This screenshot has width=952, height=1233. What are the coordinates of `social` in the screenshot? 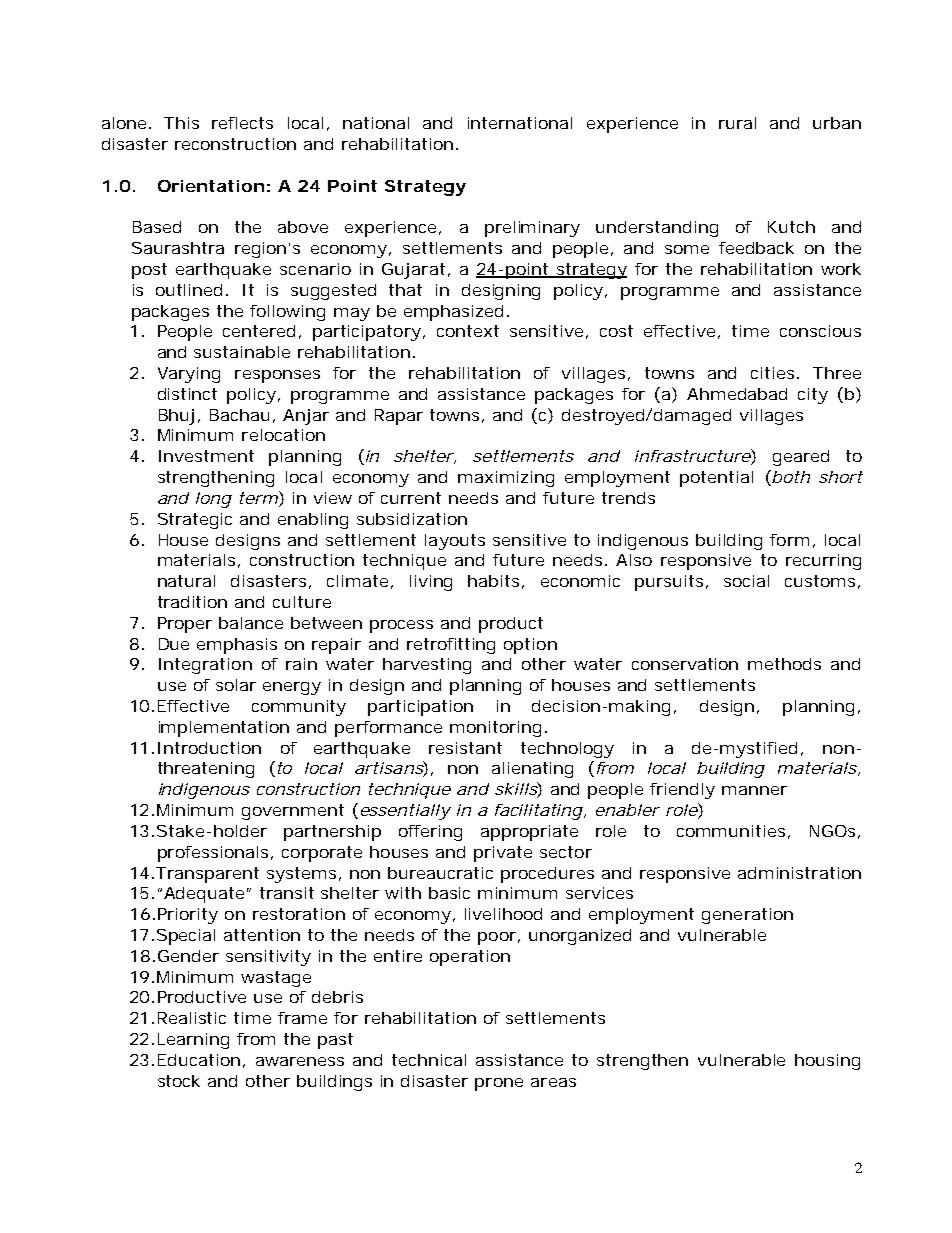 It's located at (746, 581).
